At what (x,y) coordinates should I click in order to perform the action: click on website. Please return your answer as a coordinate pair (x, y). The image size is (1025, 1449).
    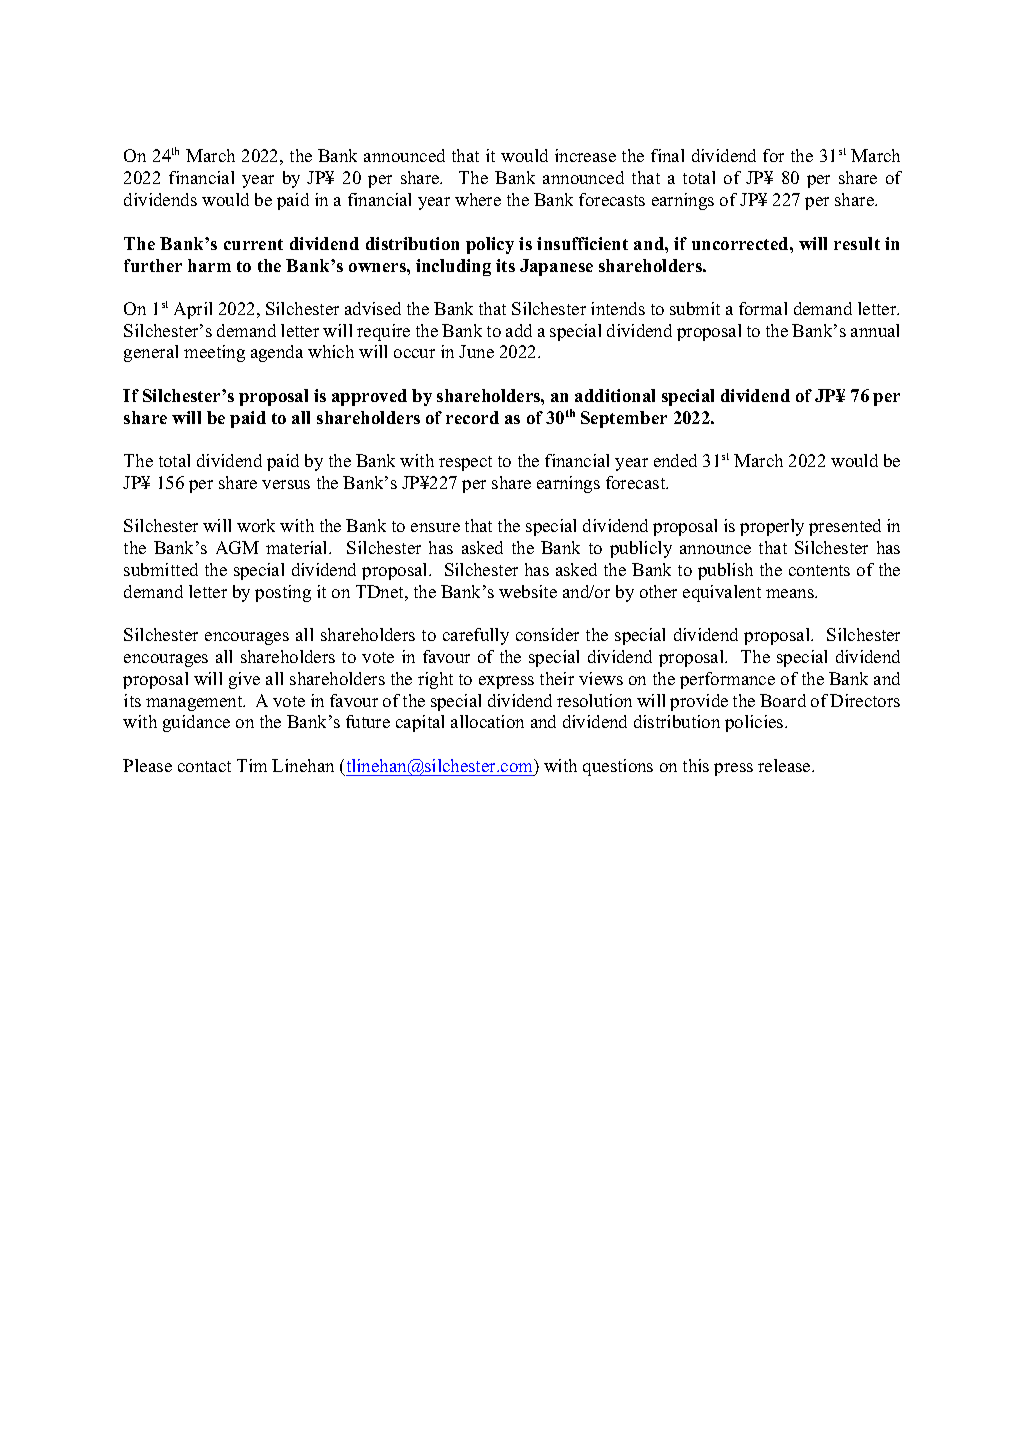
    Looking at the image, I should click on (528, 591).
